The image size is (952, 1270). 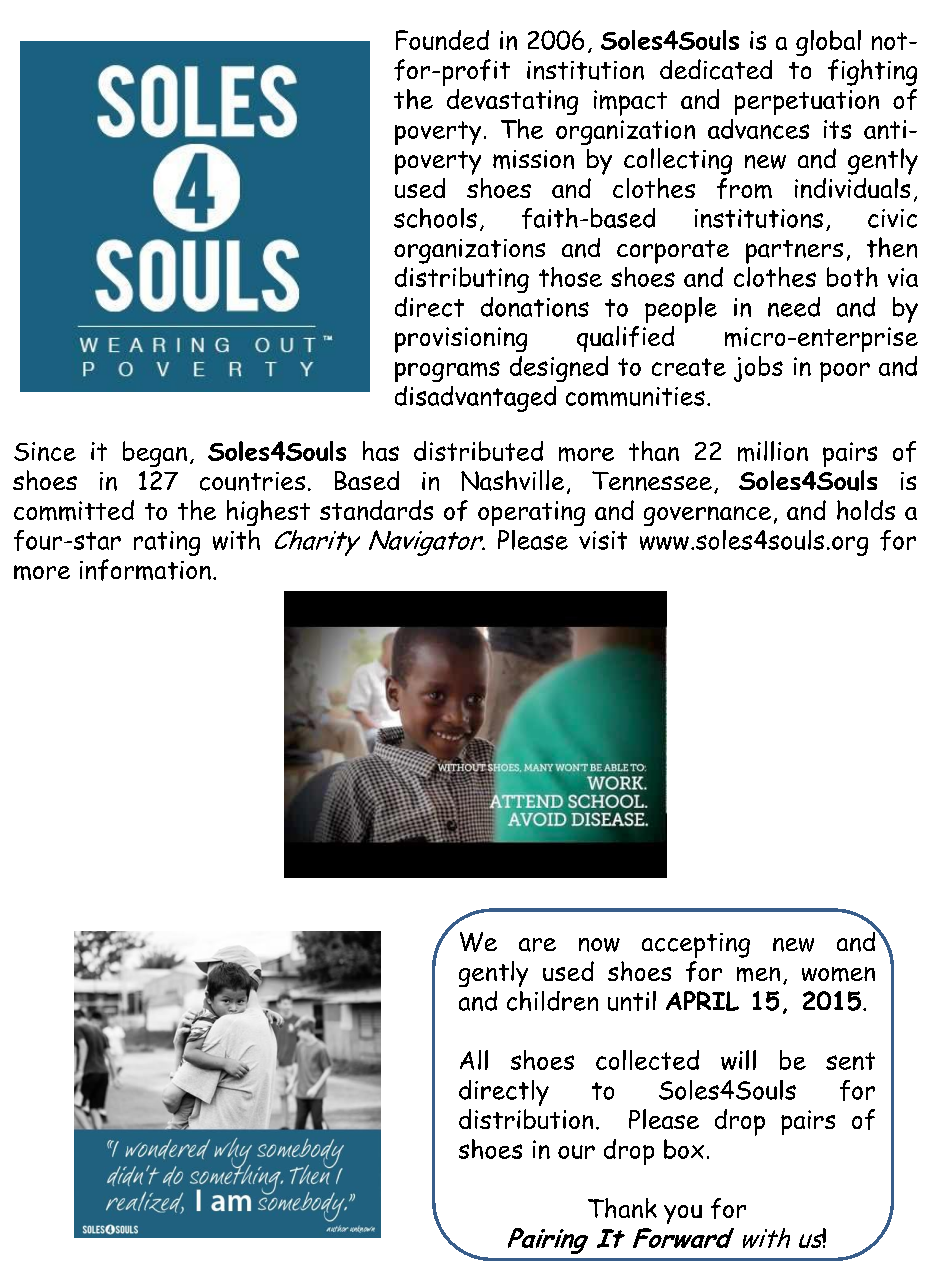 What do you see at coordinates (537, 945) in the document?
I see `are` at bounding box center [537, 945].
